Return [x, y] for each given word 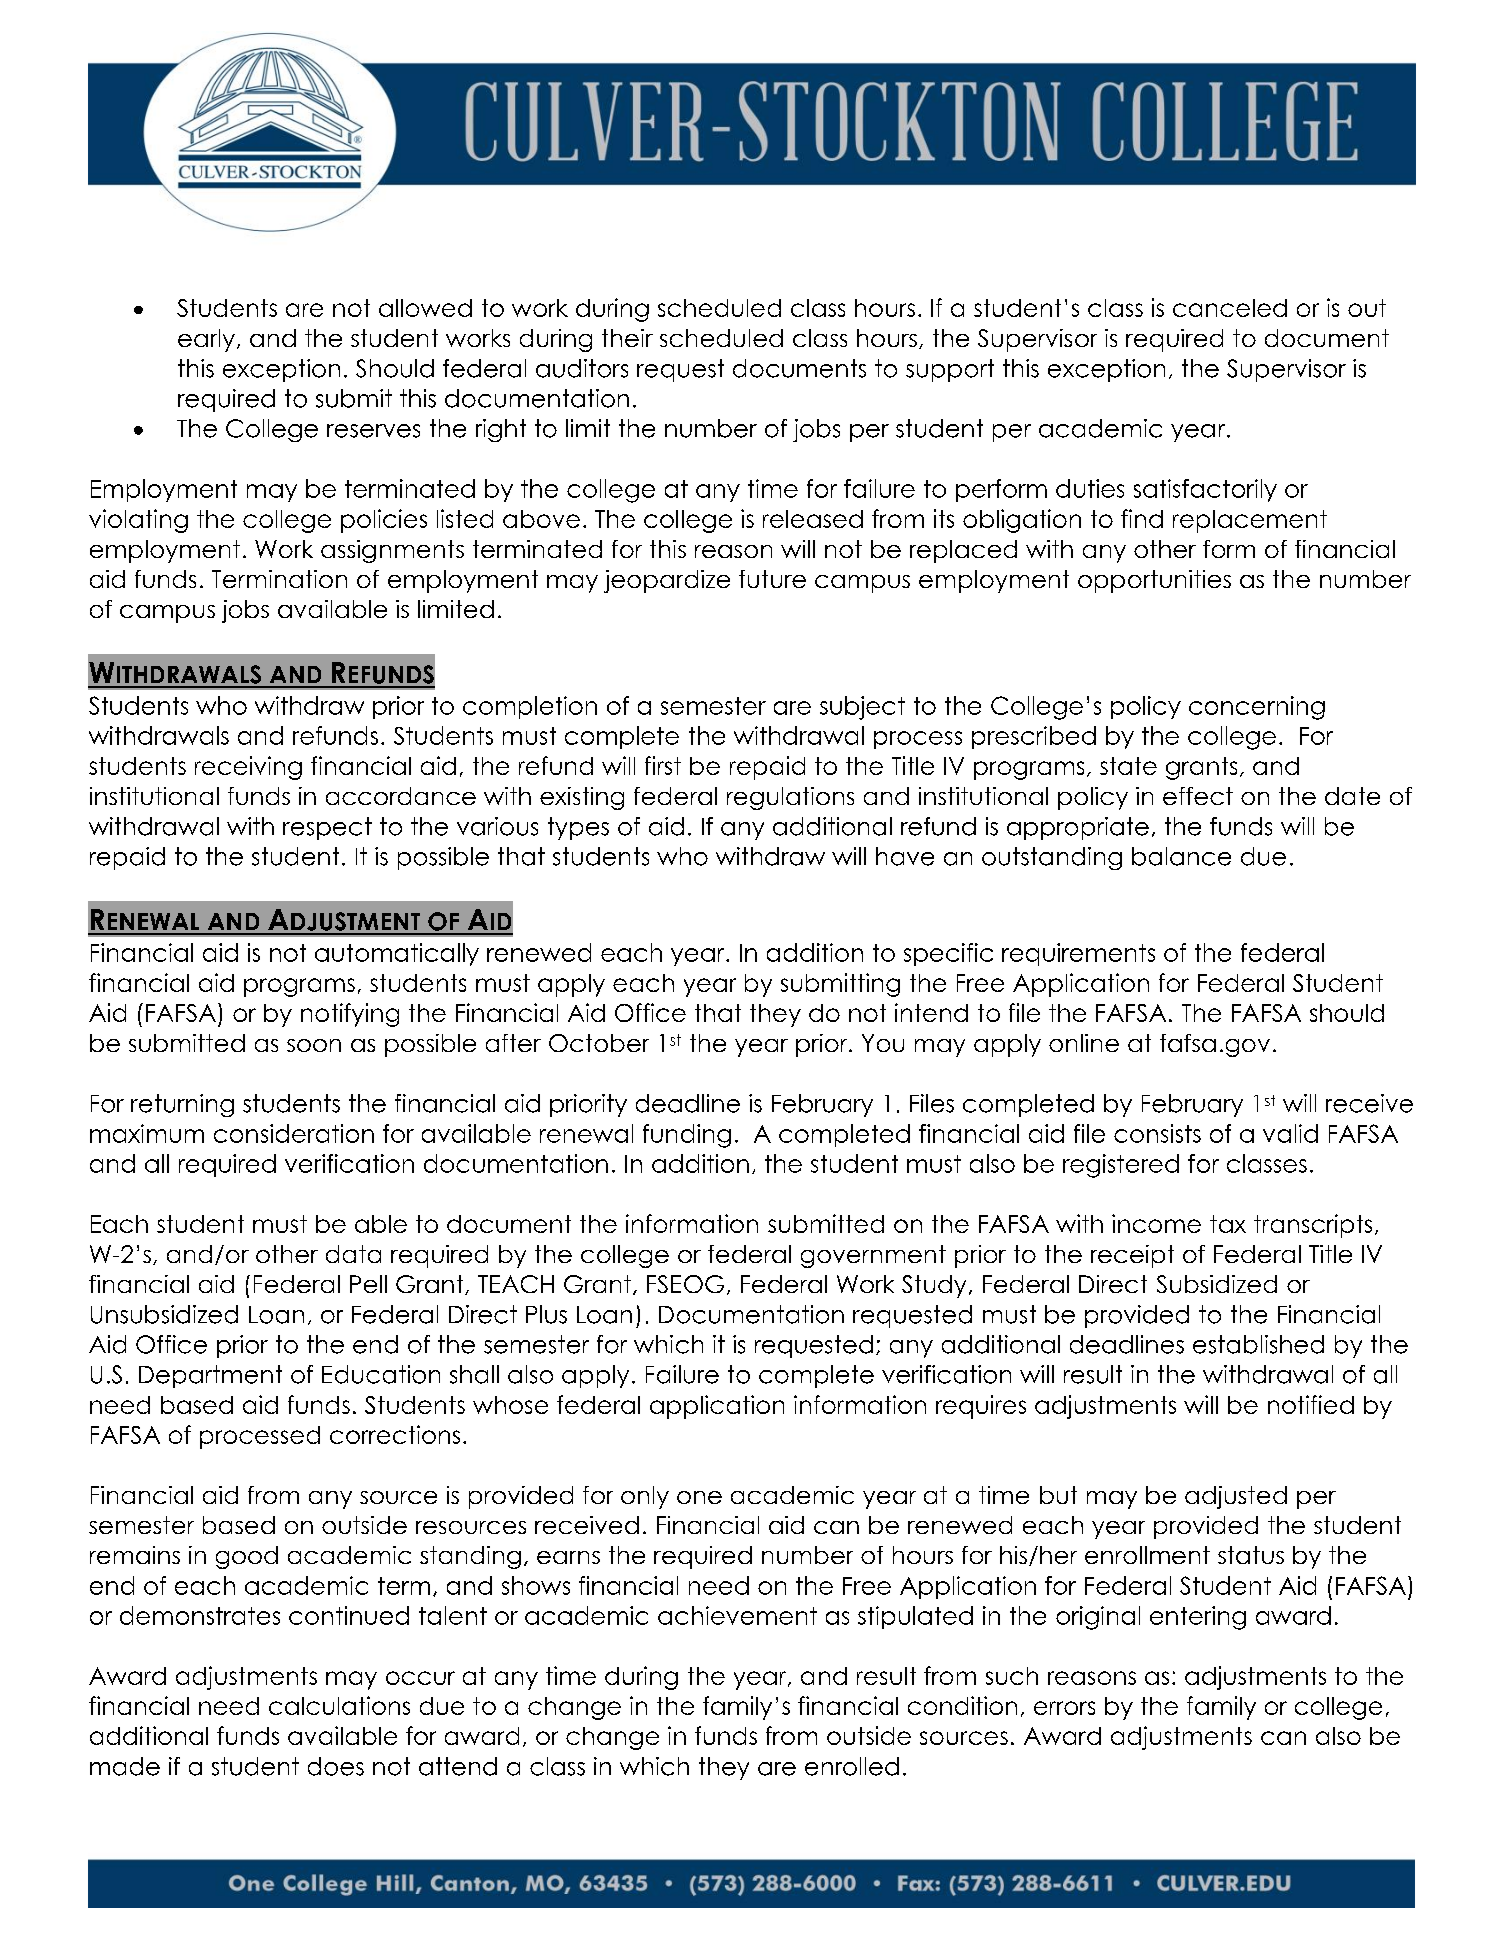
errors [1064, 1708]
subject [862, 708]
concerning [1257, 708]
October [599, 1043]
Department [210, 1376]
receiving [248, 768]
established [1258, 1344]
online [1084, 1043]
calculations [339, 1705]
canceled [1230, 308]
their [627, 338]
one [699, 1497]
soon [314, 1045]
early [206, 340]
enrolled [852, 1766]
